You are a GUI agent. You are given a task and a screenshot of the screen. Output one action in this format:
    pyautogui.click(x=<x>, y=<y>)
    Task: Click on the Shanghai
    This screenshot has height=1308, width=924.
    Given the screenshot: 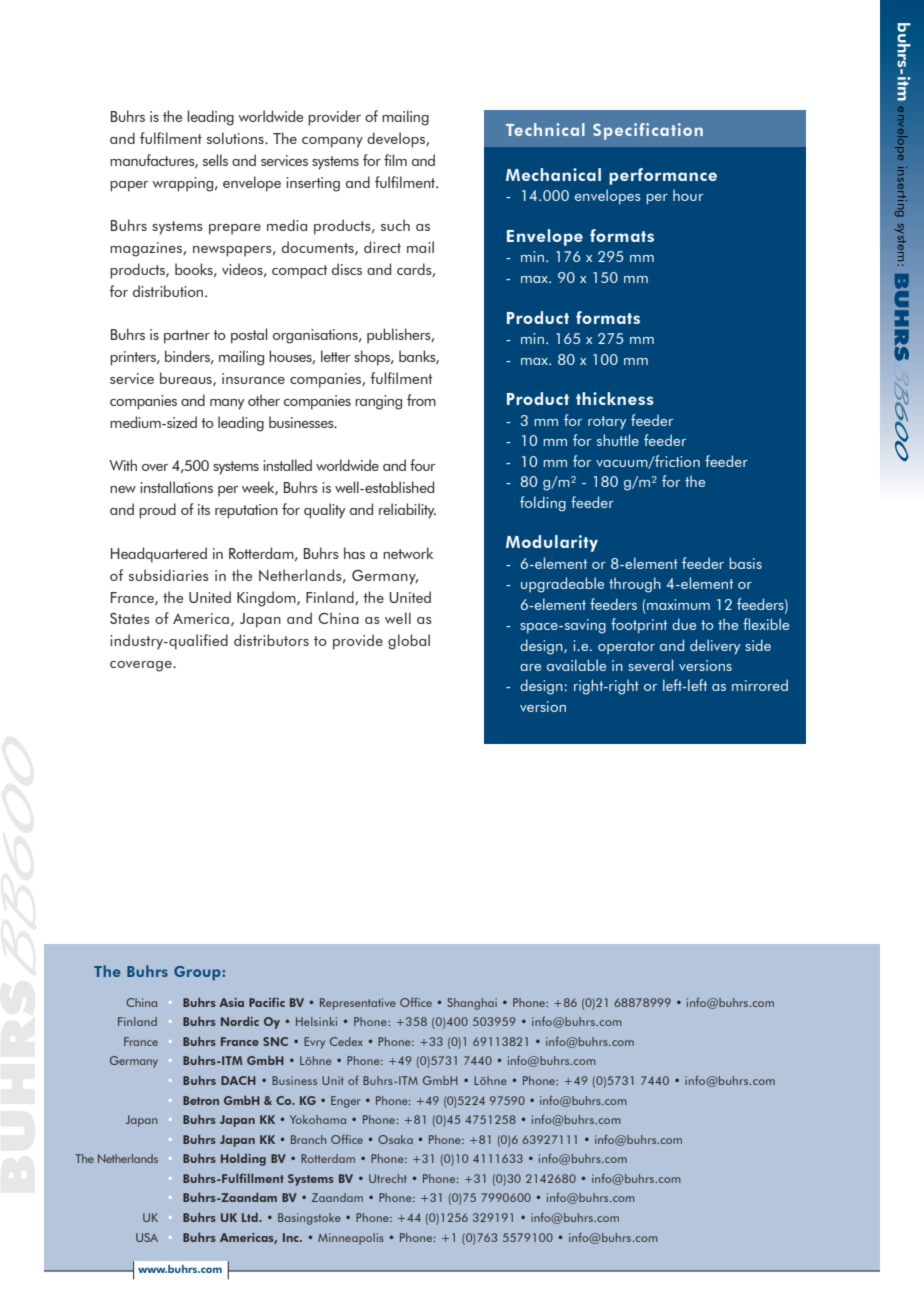 What is the action you would take?
    pyautogui.click(x=472, y=1004)
